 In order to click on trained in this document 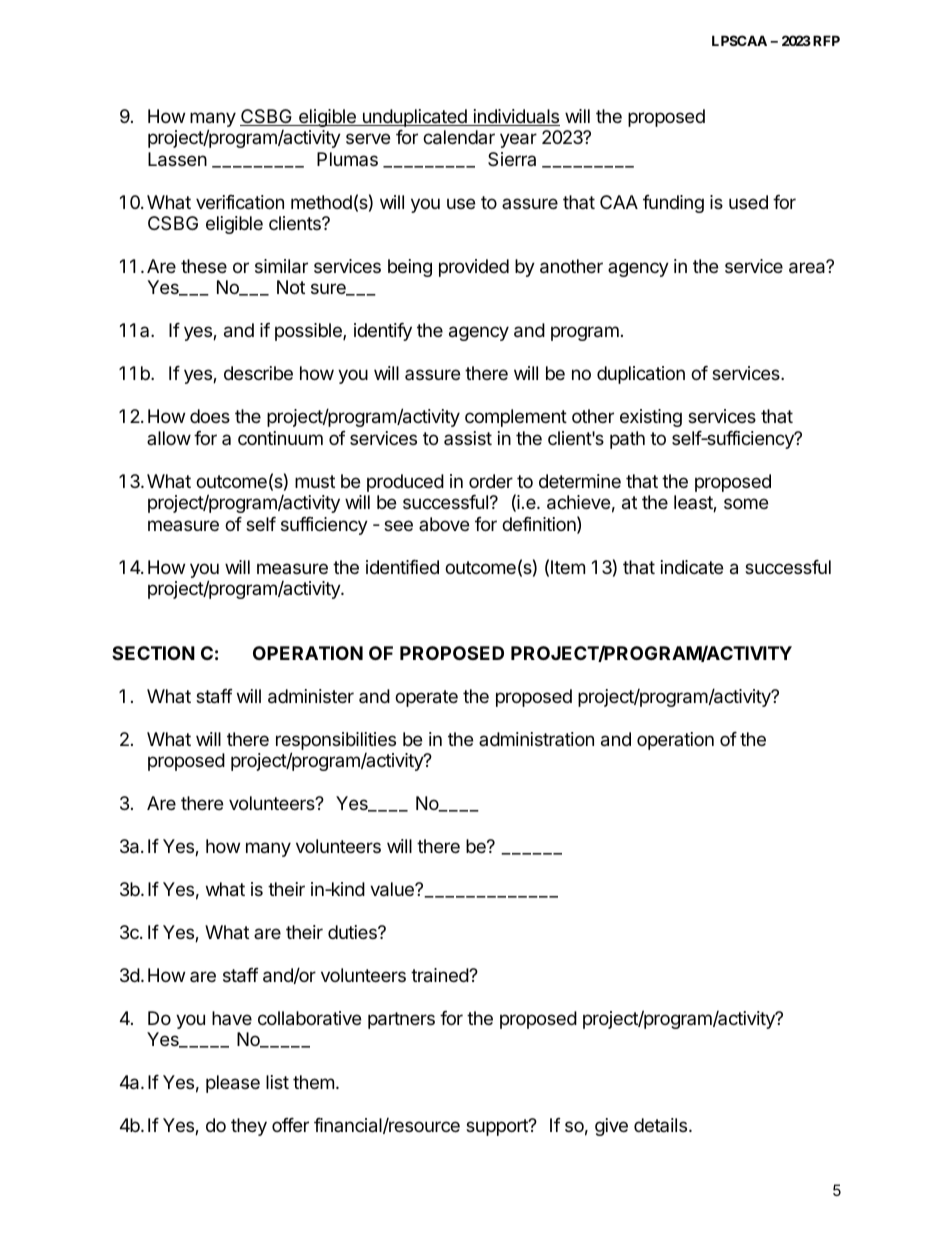, I will do `click(440, 975)`.
